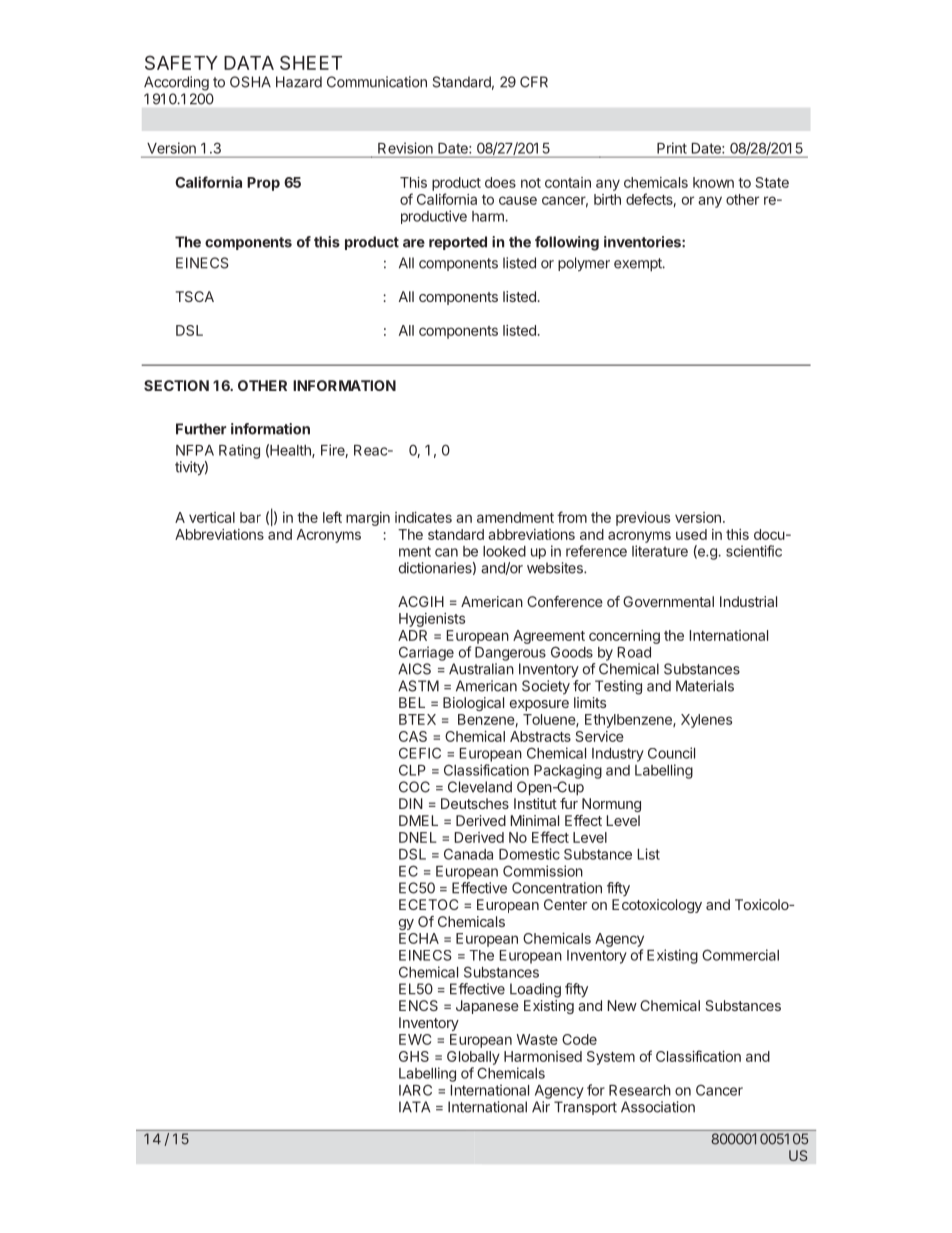  Describe the element at coordinates (250, 82) in the page. I see `OSHA` at that location.
